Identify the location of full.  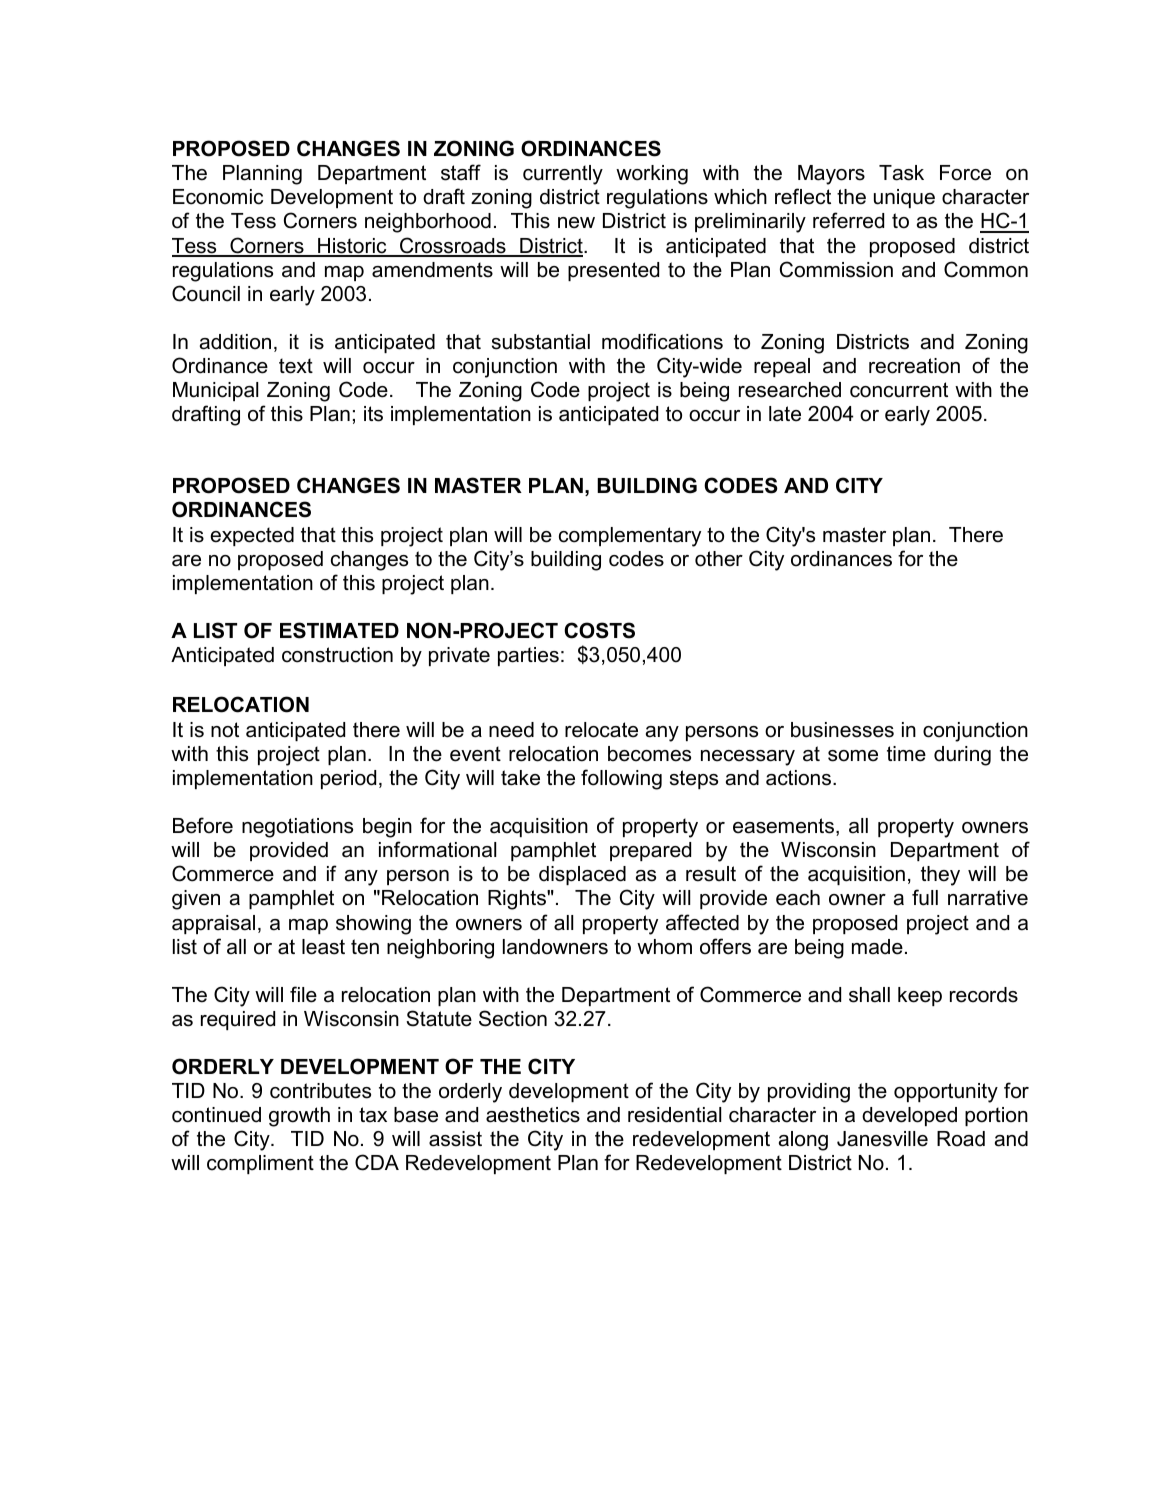
(925, 897).
